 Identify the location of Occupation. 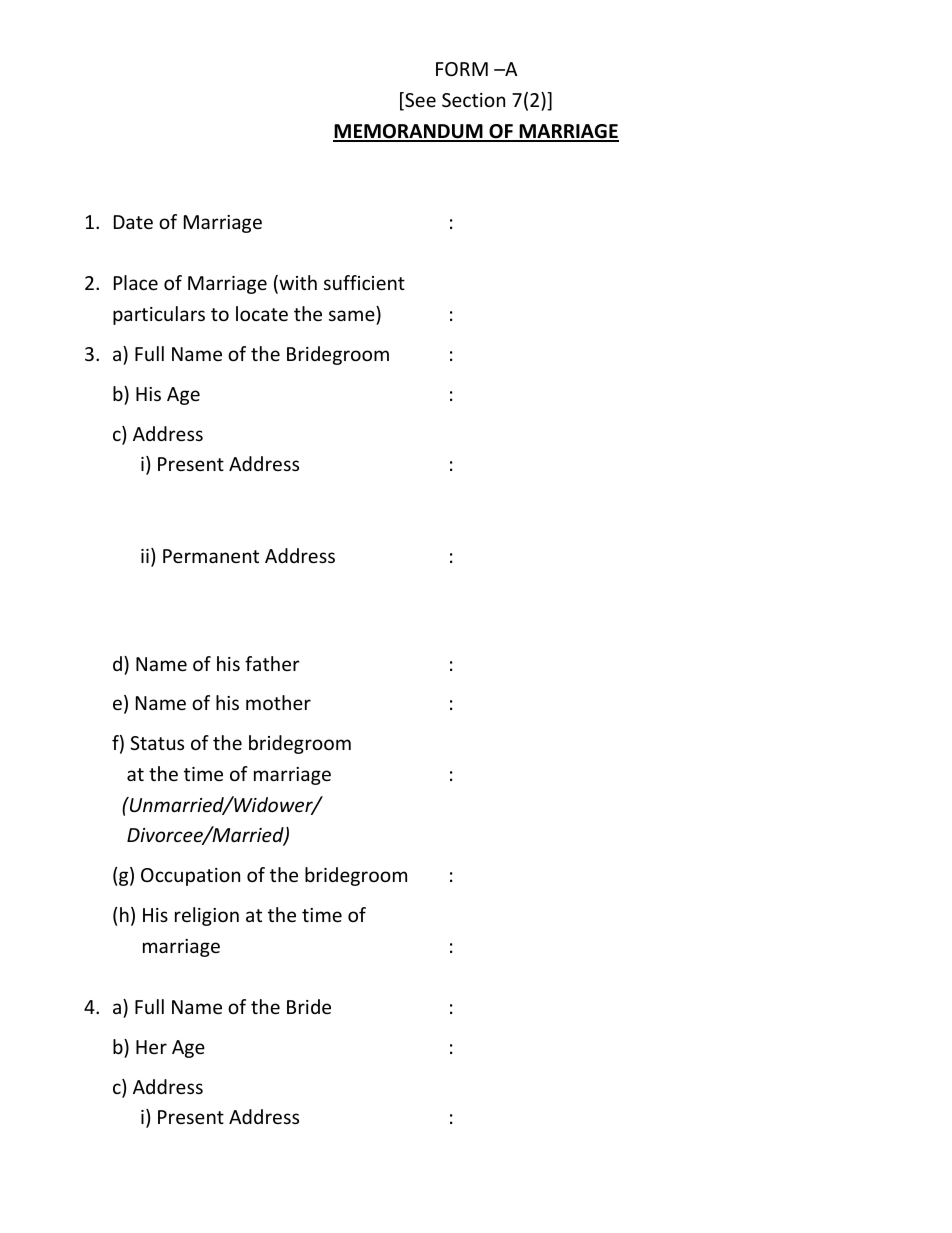
(190, 877).
